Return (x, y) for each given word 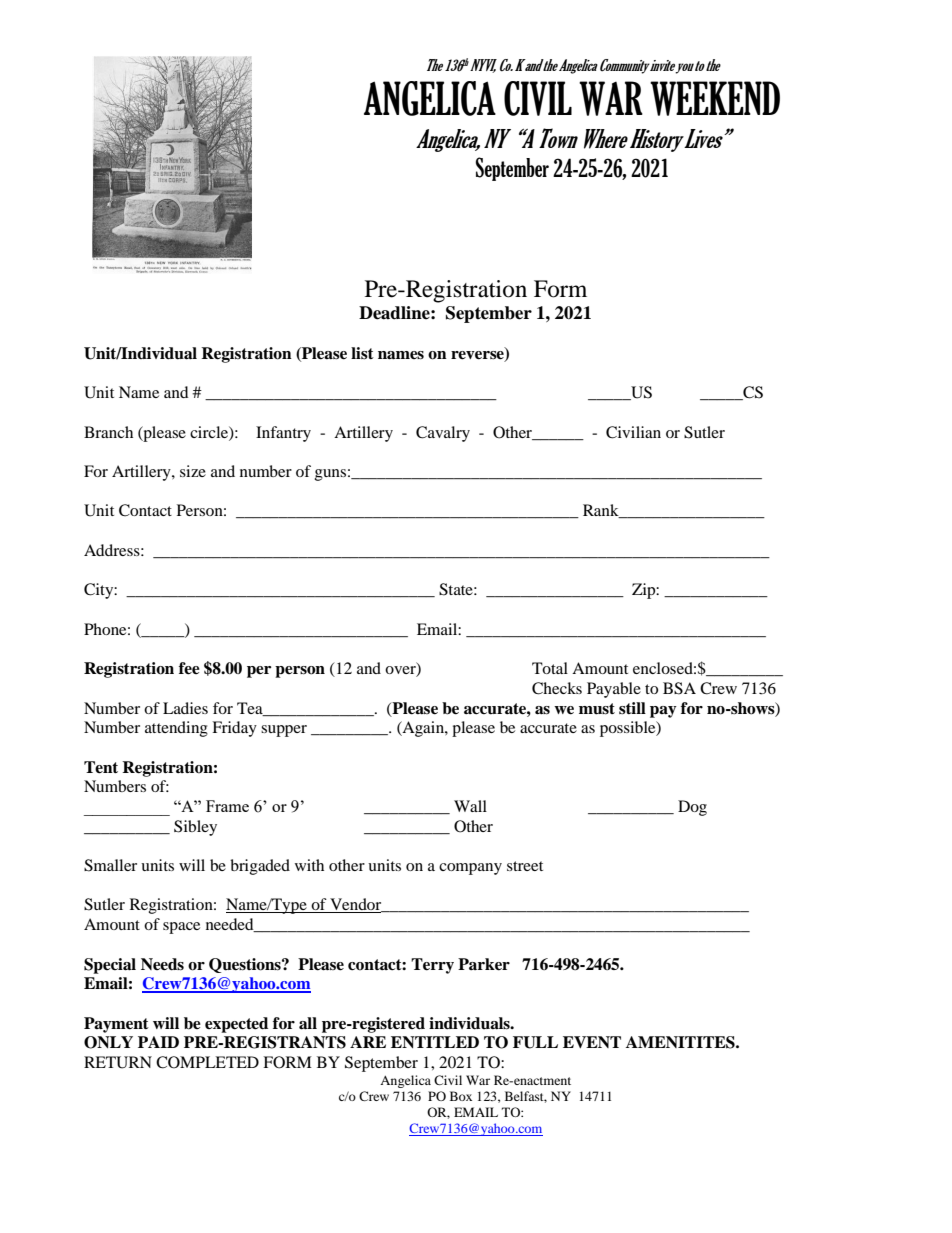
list (362, 353)
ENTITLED (435, 1042)
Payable (614, 690)
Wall (470, 806)
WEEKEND (715, 98)
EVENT (592, 1042)
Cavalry (443, 434)
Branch (108, 432)
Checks (557, 688)
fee (189, 668)
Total (550, 668)
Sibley (195, 828)
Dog (692, 808)
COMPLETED (207, 1062)
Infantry (283, 434)
